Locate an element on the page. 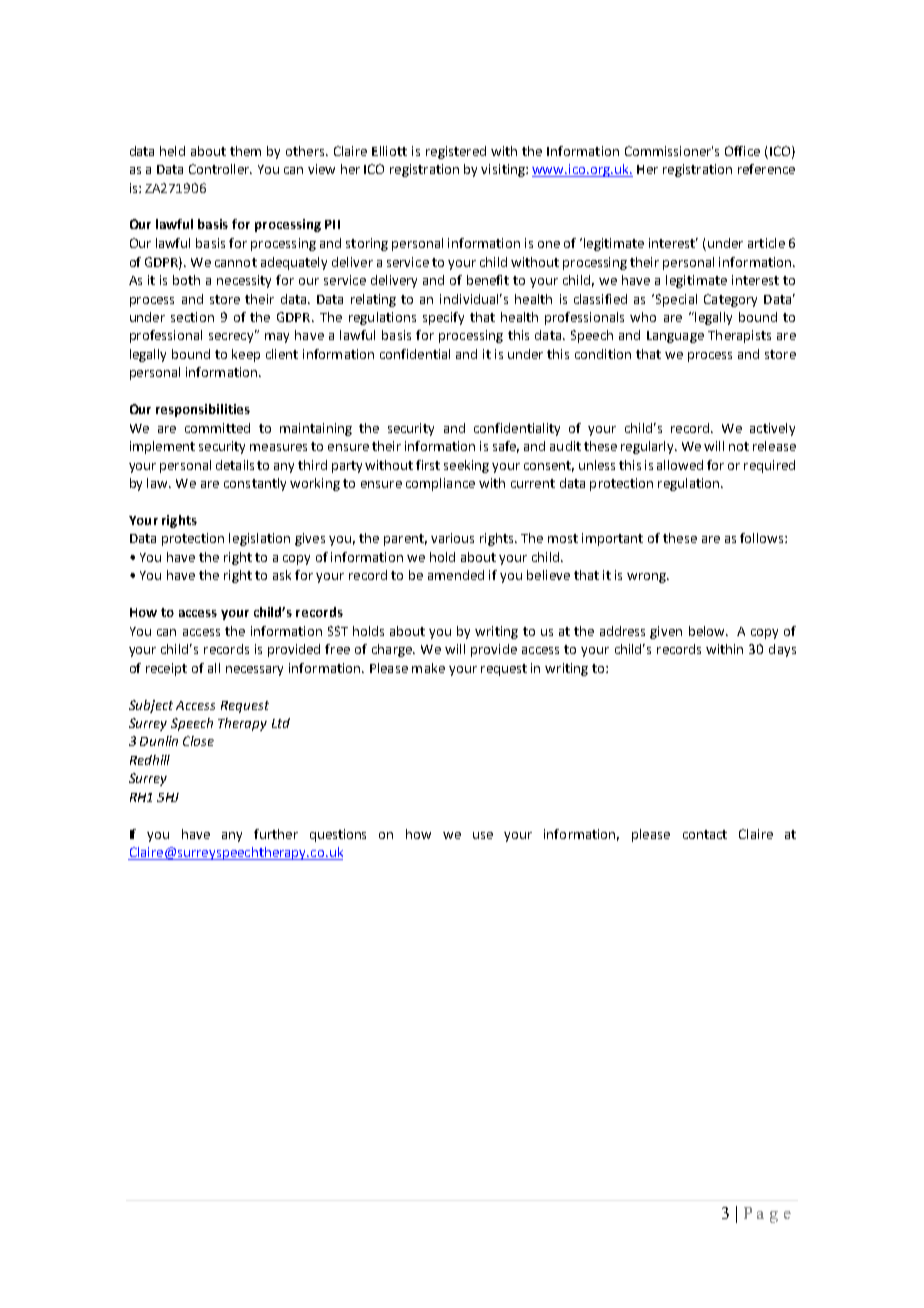 This page has height=1308, width=924. secrecy is located at coordinates (232, 337).
